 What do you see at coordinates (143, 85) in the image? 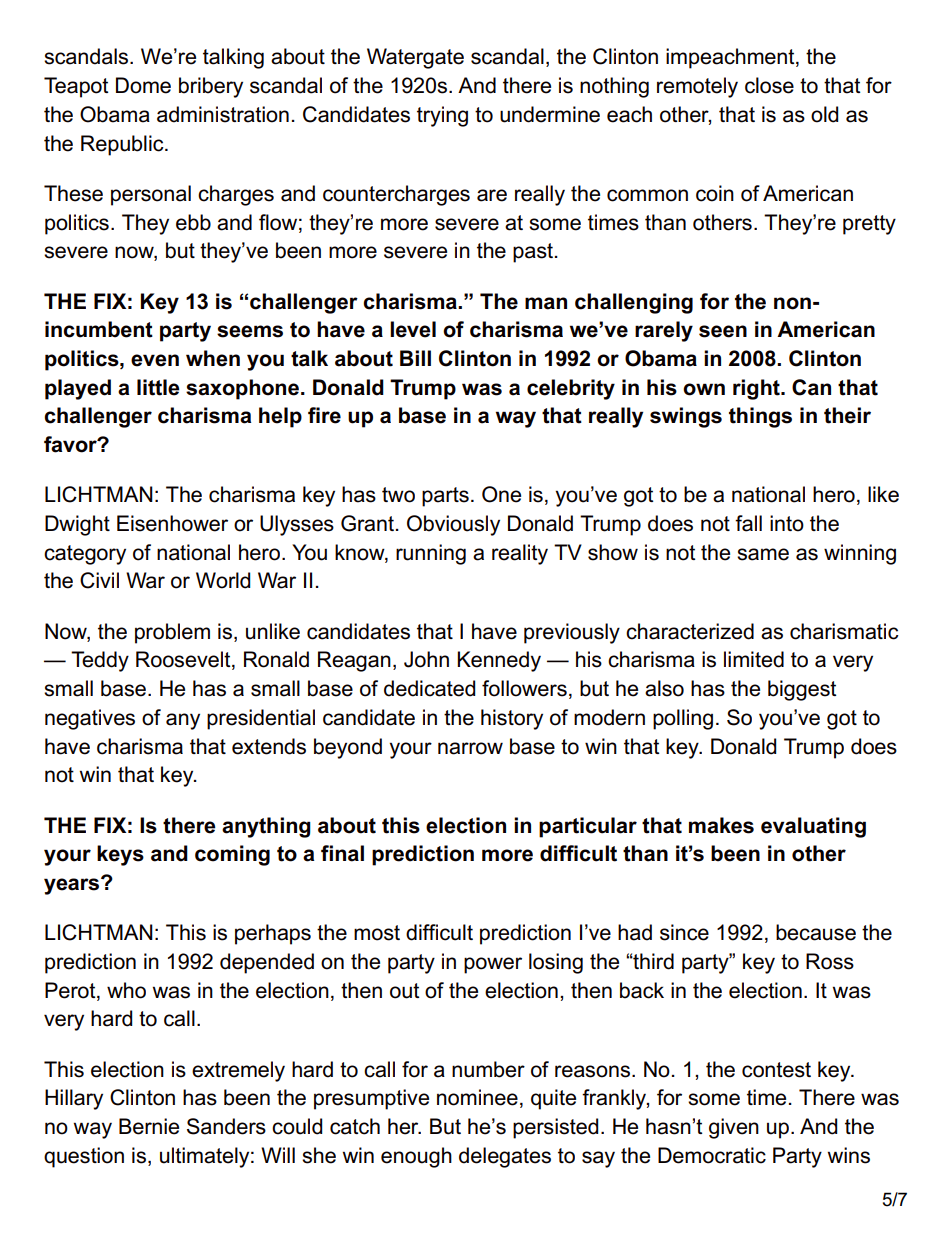
I see `Dome` at bounding box center [143, 85].
